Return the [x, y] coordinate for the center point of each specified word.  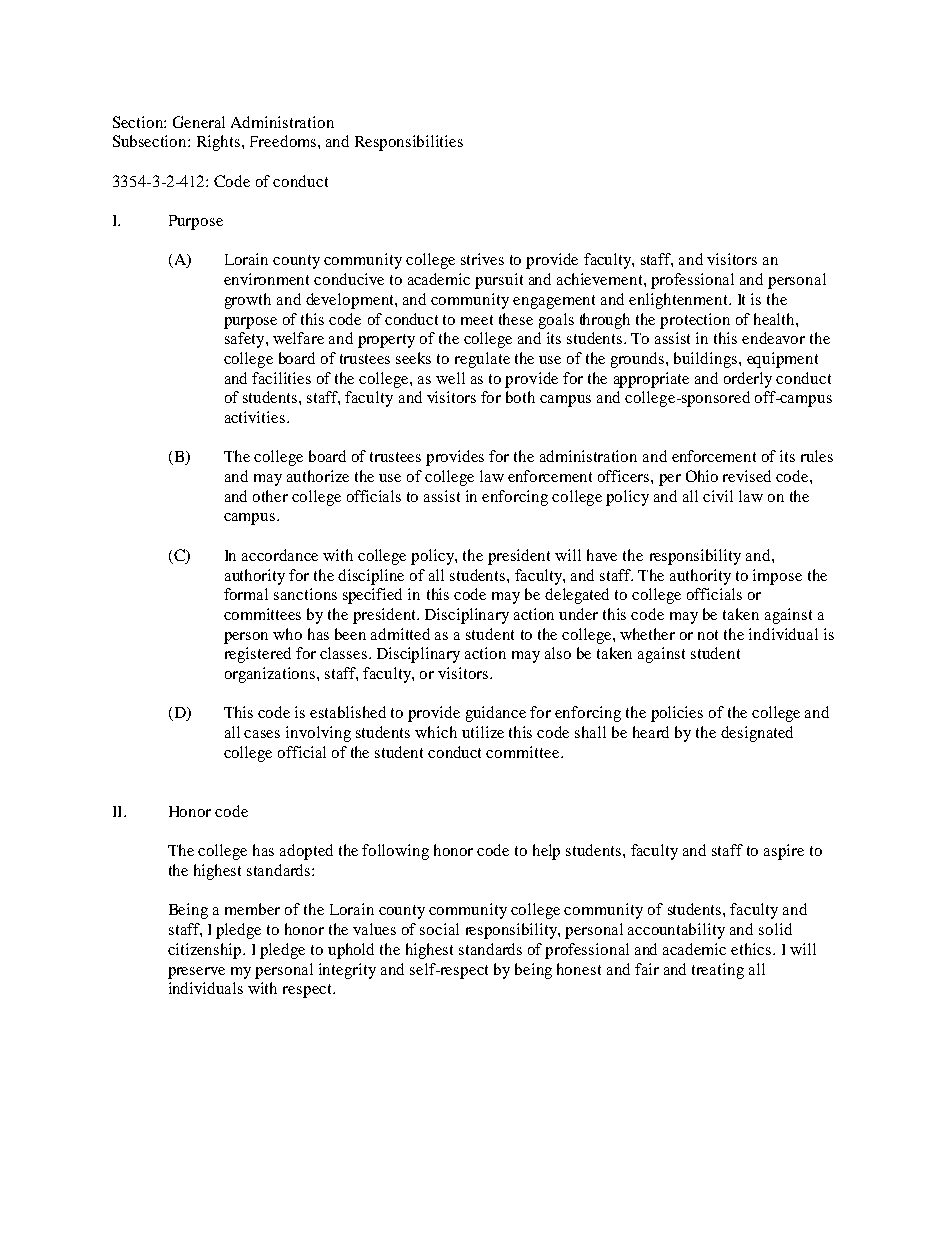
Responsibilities [409, 143]
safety [246, 340]
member [252, 909]
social [439, 929]
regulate [482, 360]
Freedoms [283, 141]
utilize [483, 732]
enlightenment [679, 301]
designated [757, 734]
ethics [752, 949]
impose [777, 577]
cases [262, 734]
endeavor [773, 338]
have [602, 555]
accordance [280, 555]
